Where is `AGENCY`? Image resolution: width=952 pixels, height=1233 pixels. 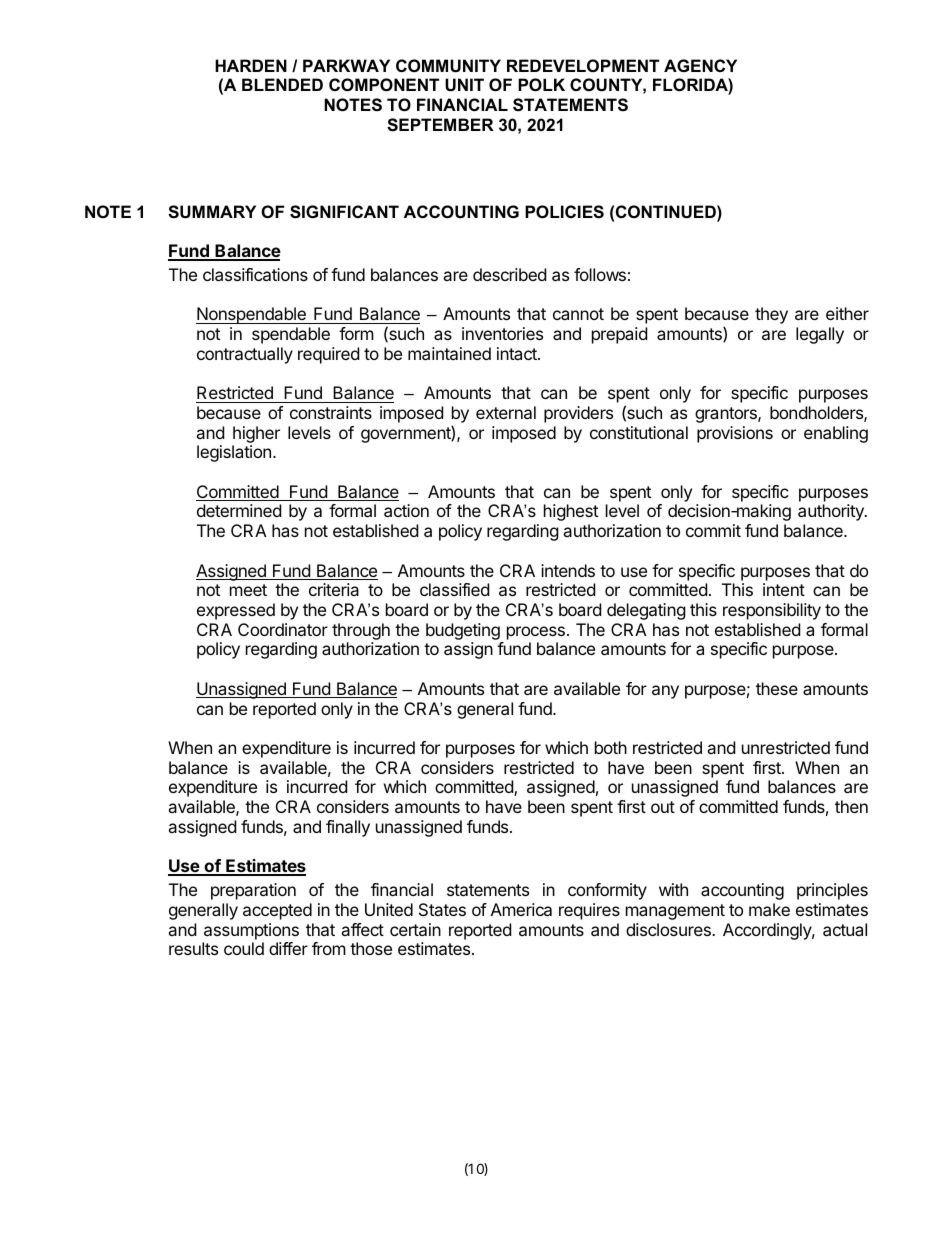
AGENCY is located at coordinates (700, 65).
